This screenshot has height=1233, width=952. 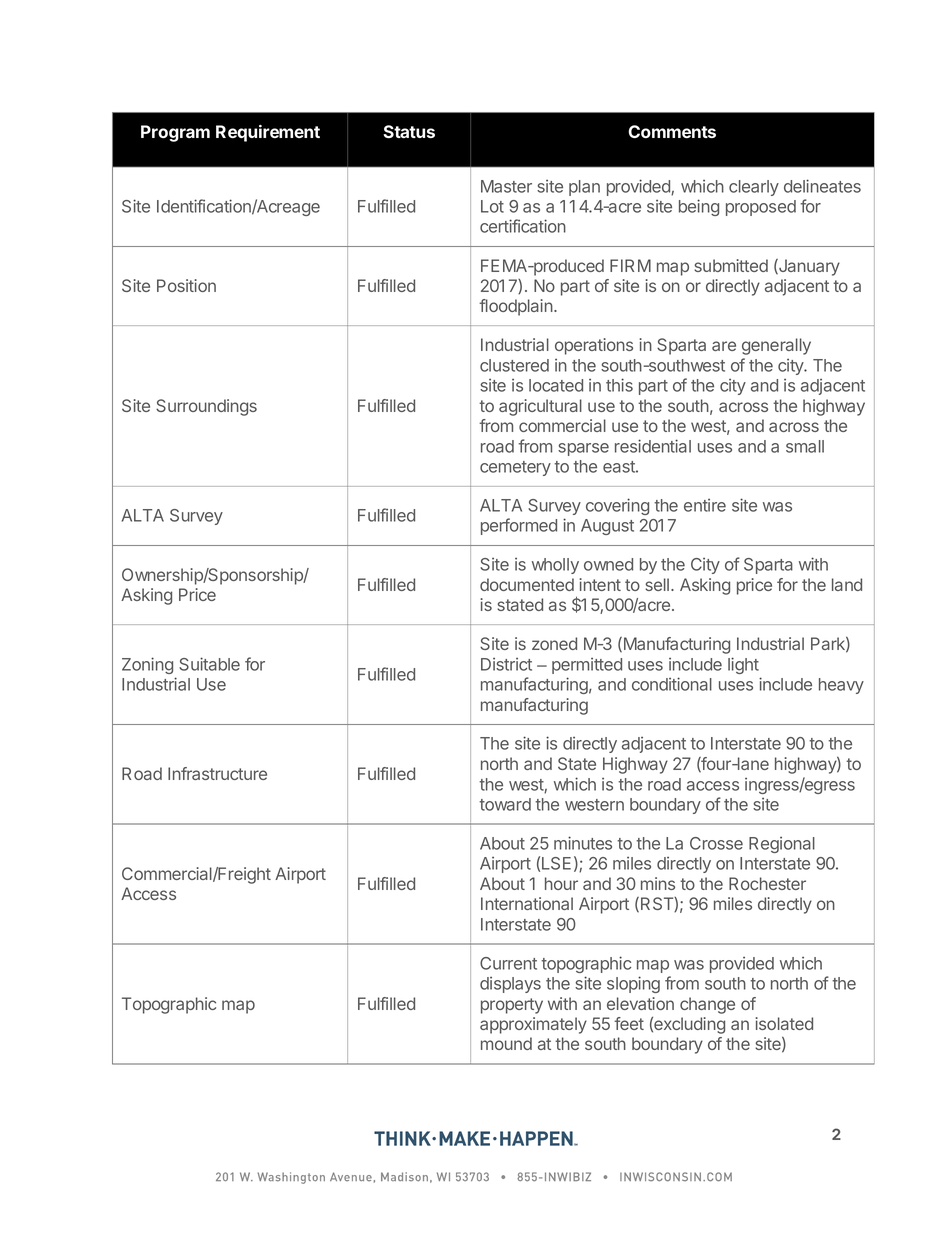 I want to click on clearly, so click(x=754, y=188).
